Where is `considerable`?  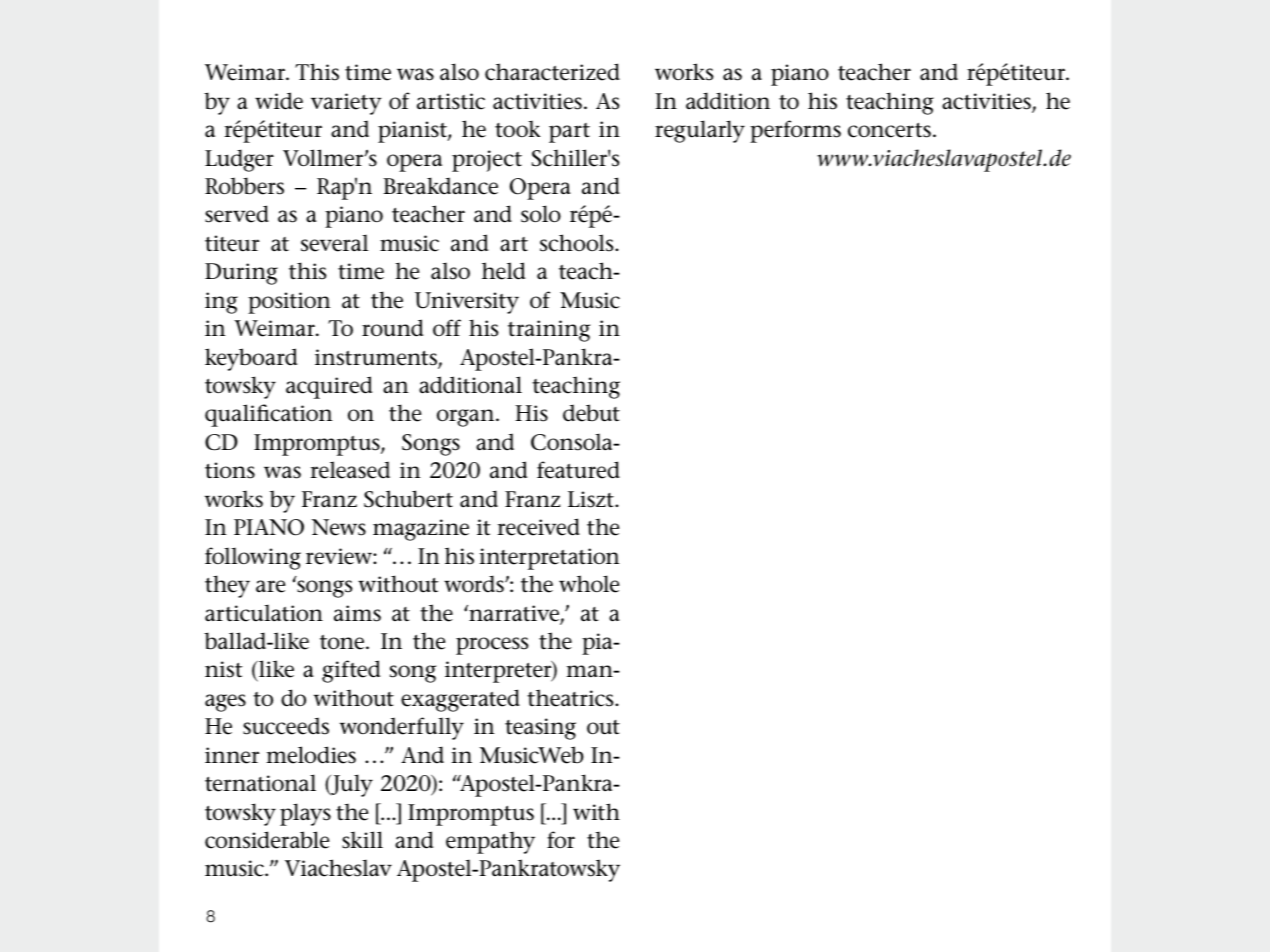 considerable is located at coordinates (267, 840).
